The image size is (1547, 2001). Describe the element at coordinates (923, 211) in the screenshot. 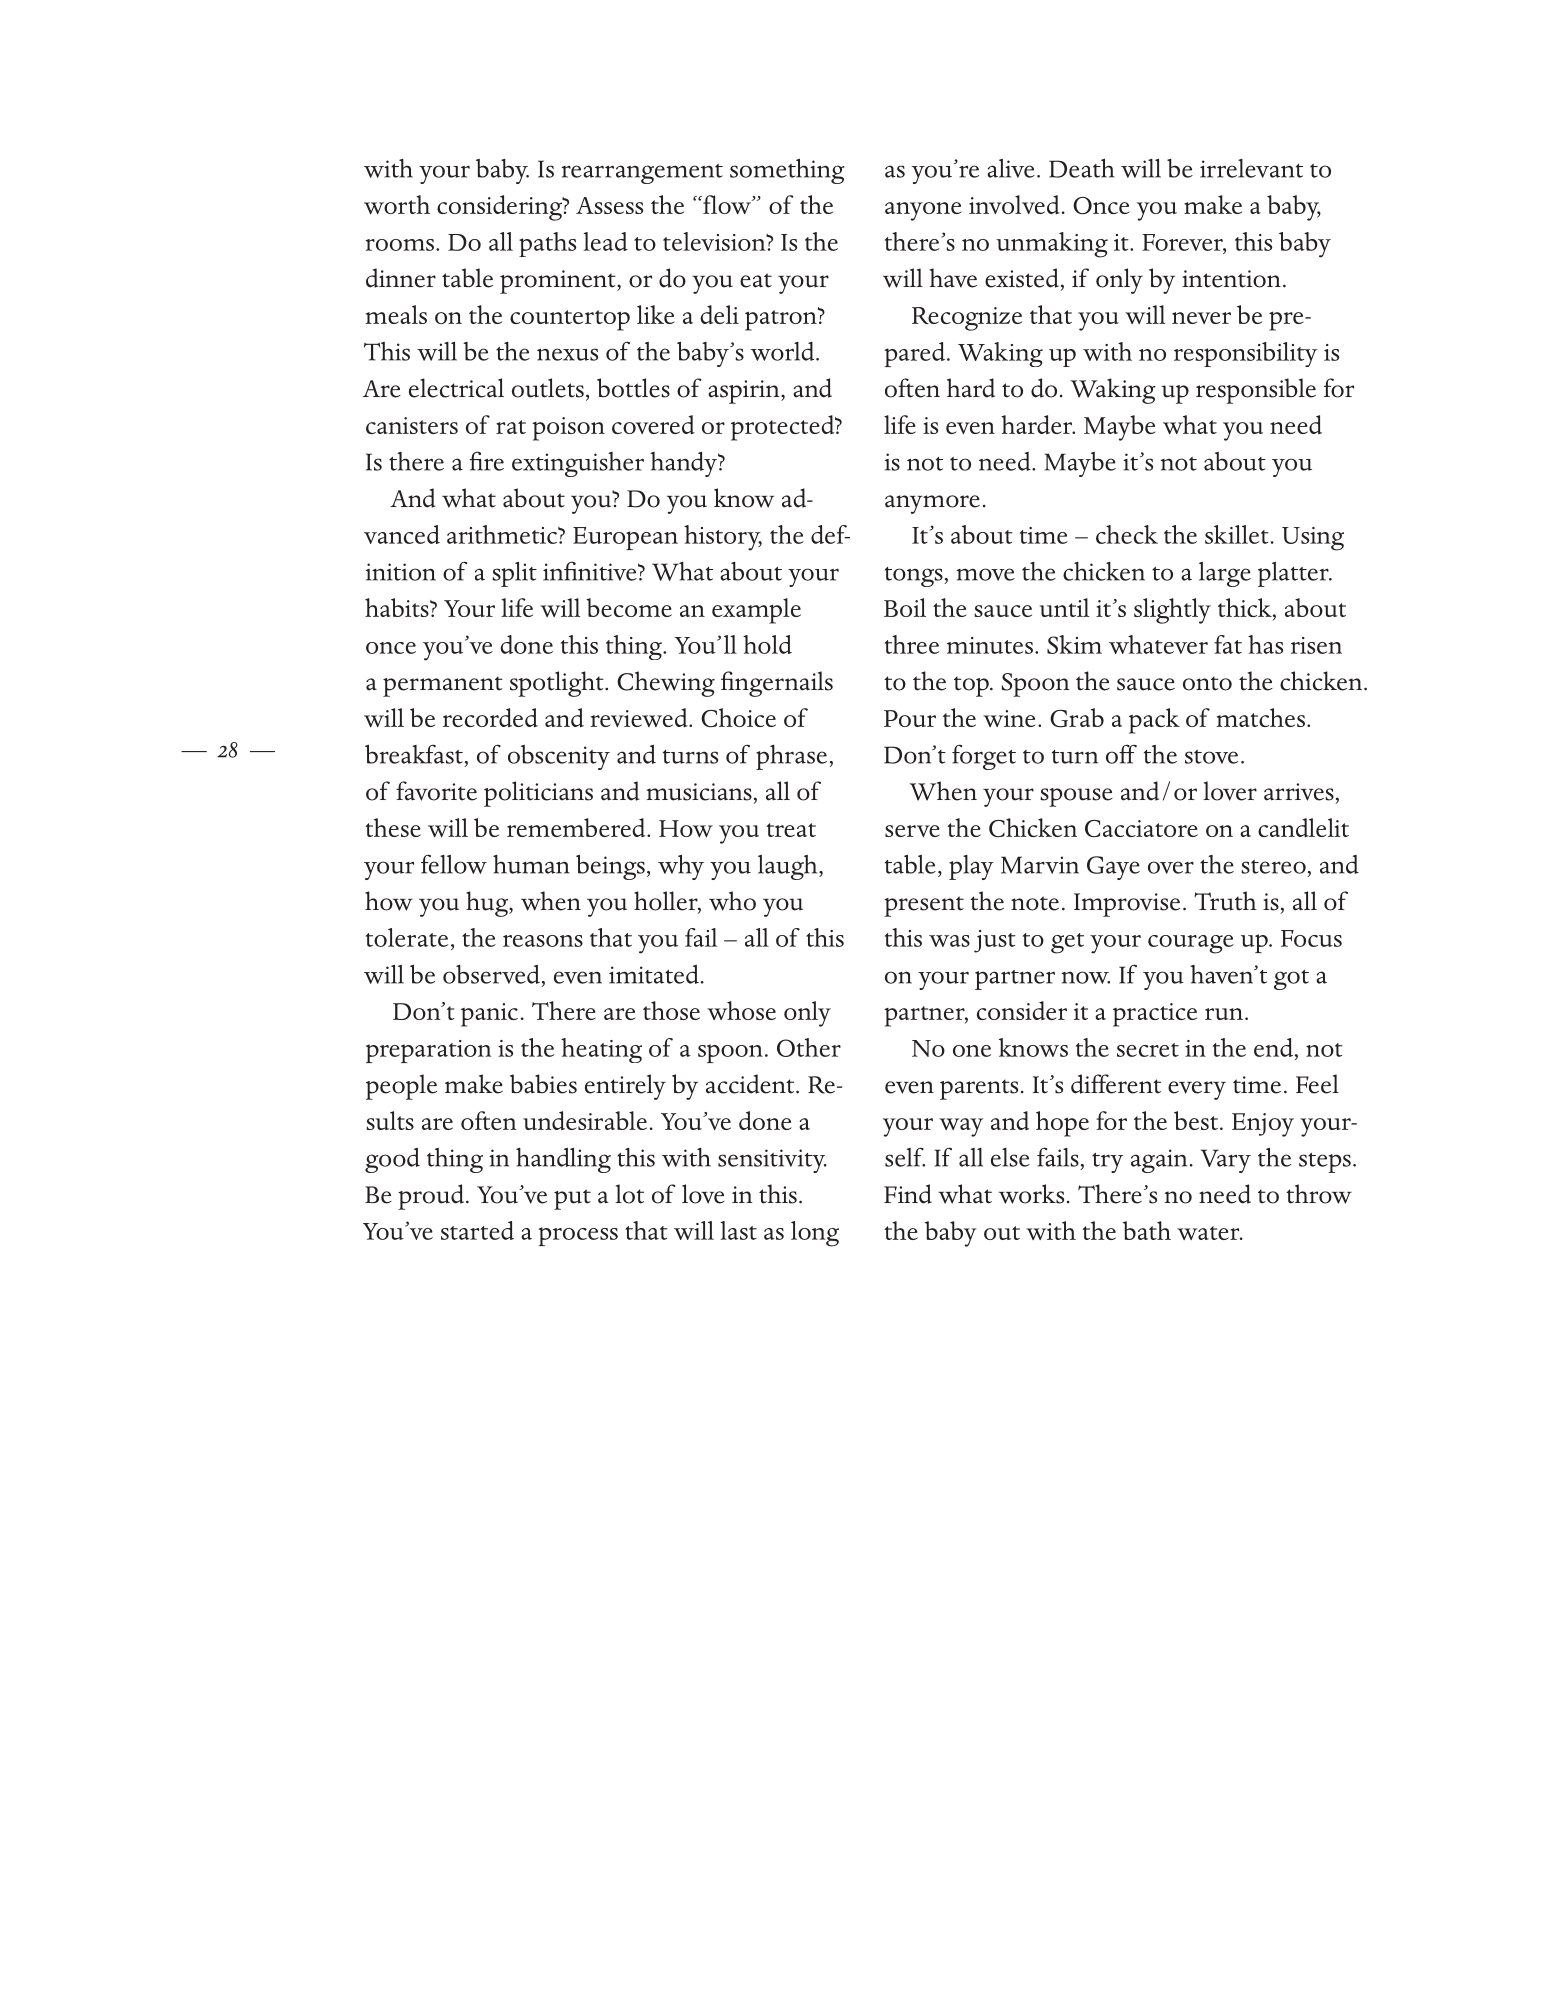

I see `anyone` at that location.
